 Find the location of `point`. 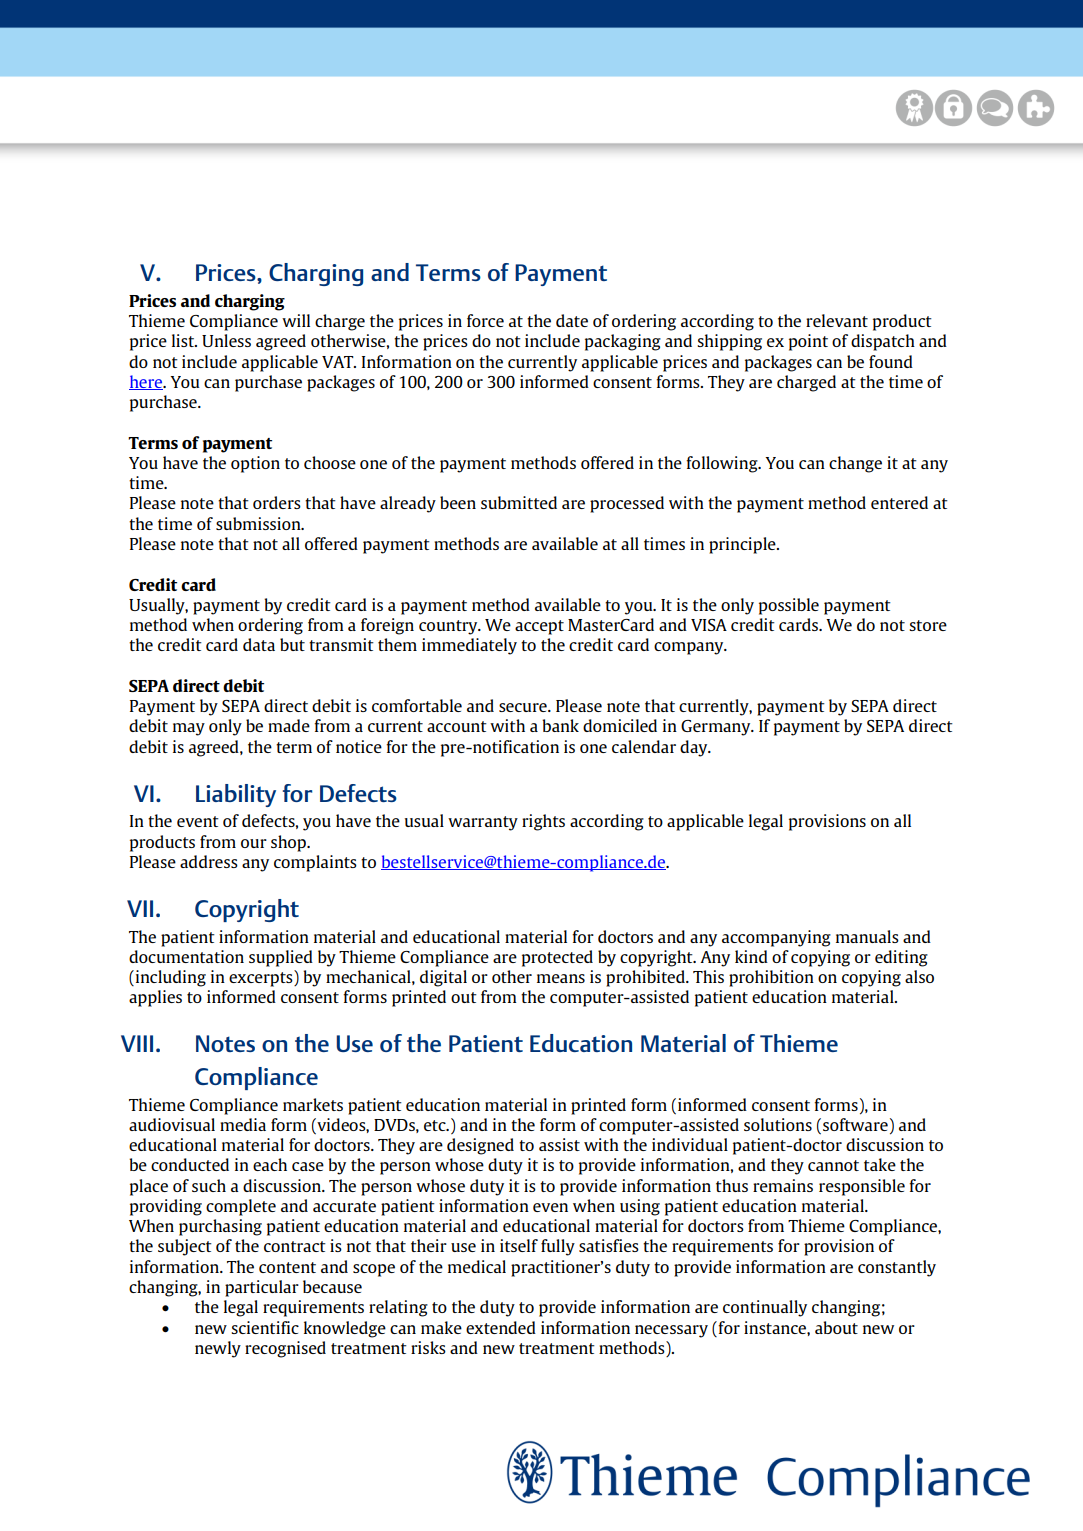

point is located at coordinates (808, 342).
